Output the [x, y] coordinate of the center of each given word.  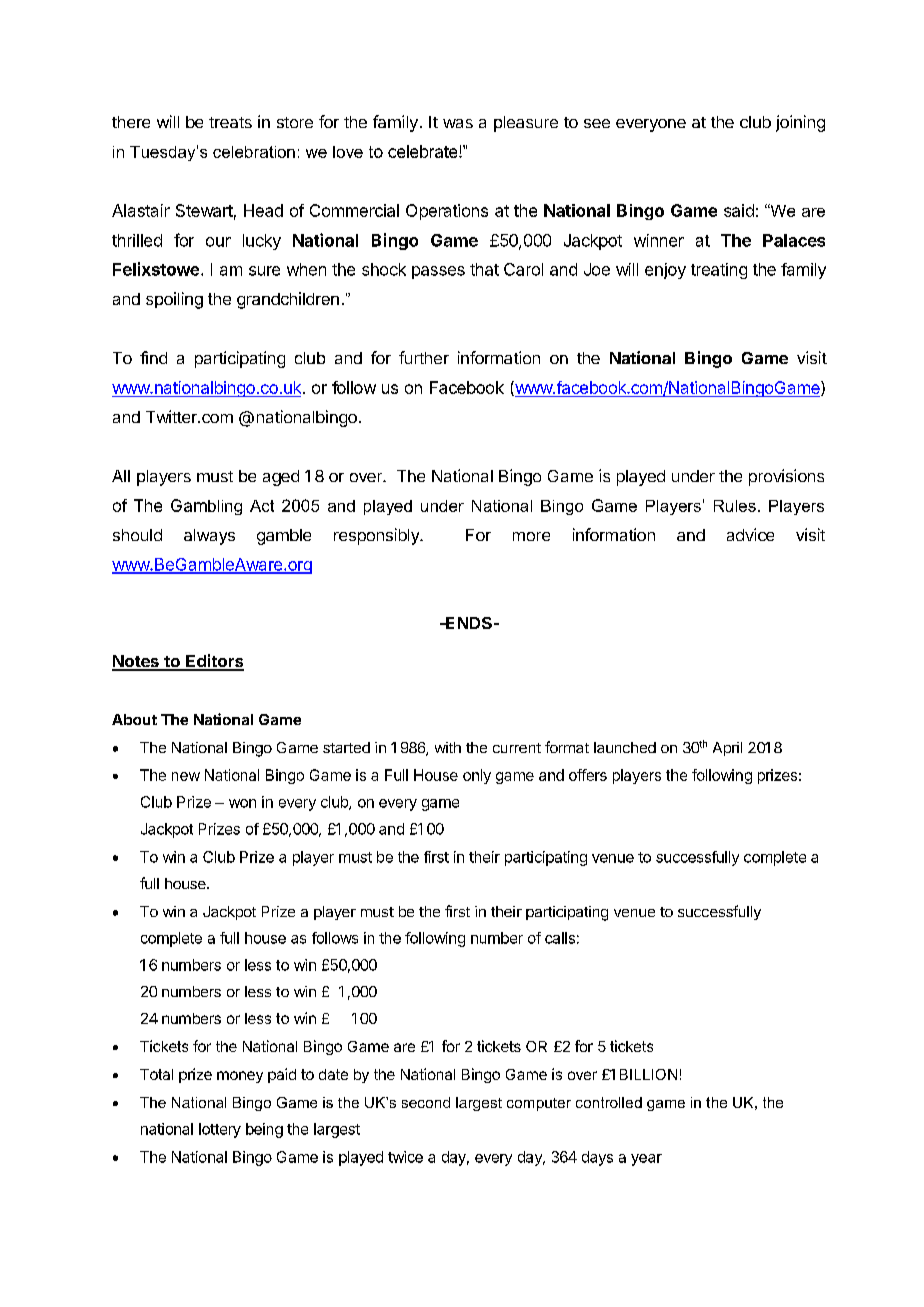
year [646, 1160]
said [739, 210]
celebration [254, 152]
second [426, 1102]
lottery [220, 1130]
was [458, 123]
